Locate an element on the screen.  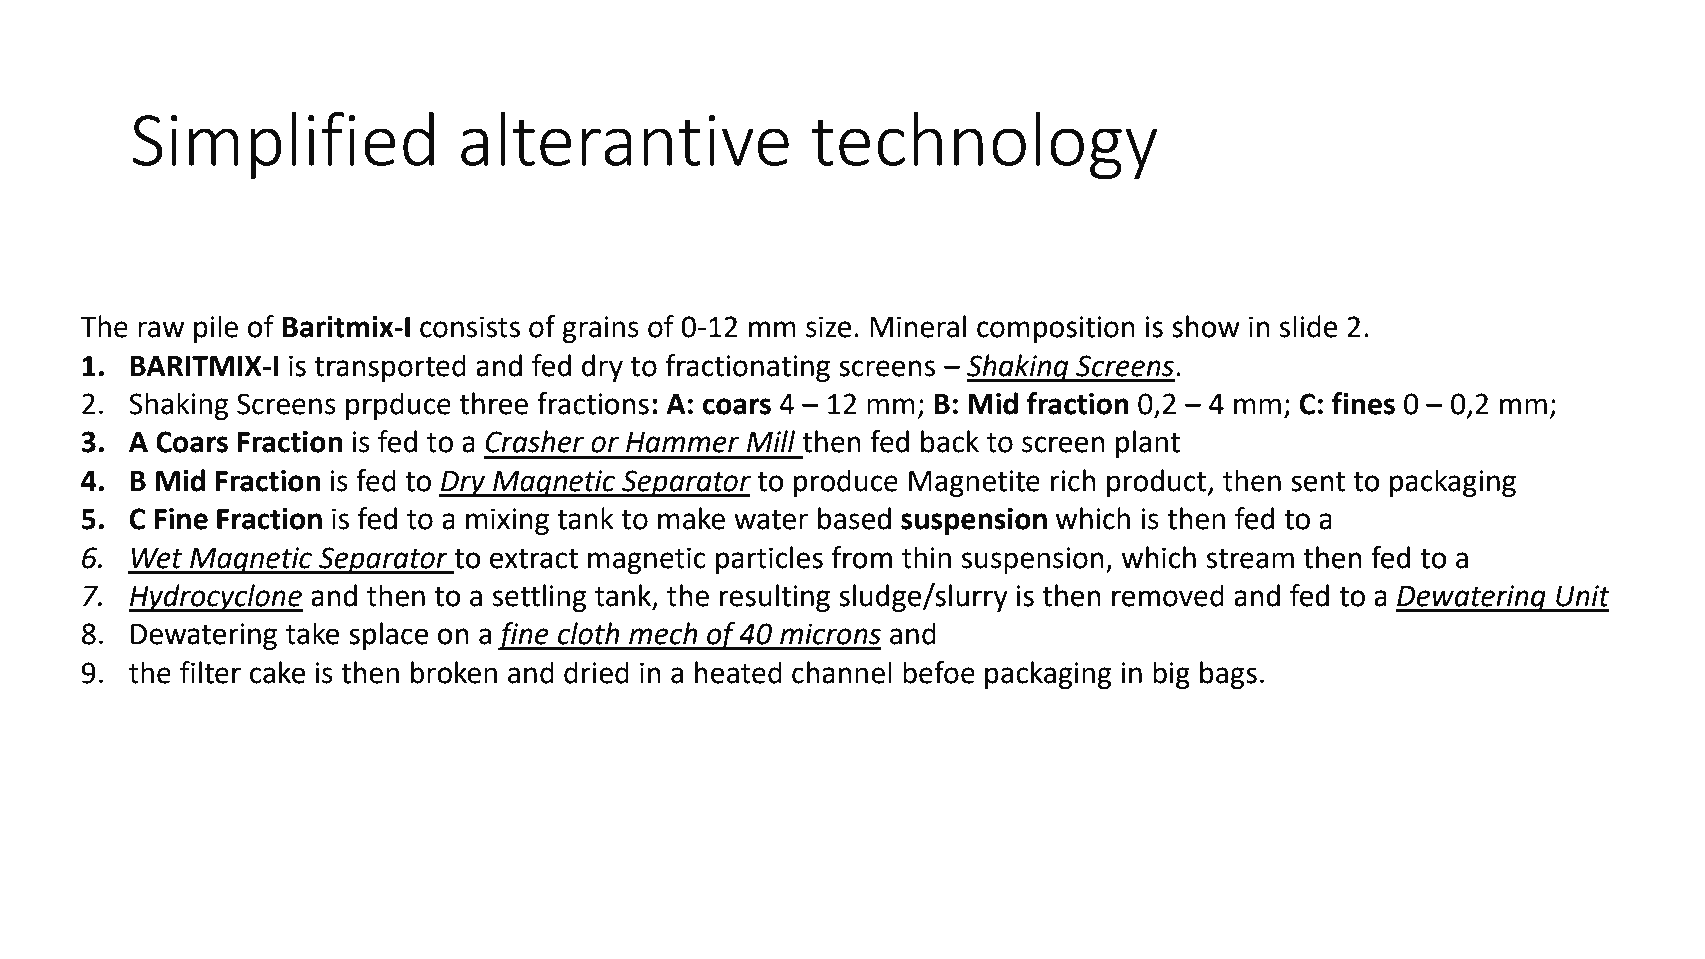
size is located at coordinates (828, 327).
